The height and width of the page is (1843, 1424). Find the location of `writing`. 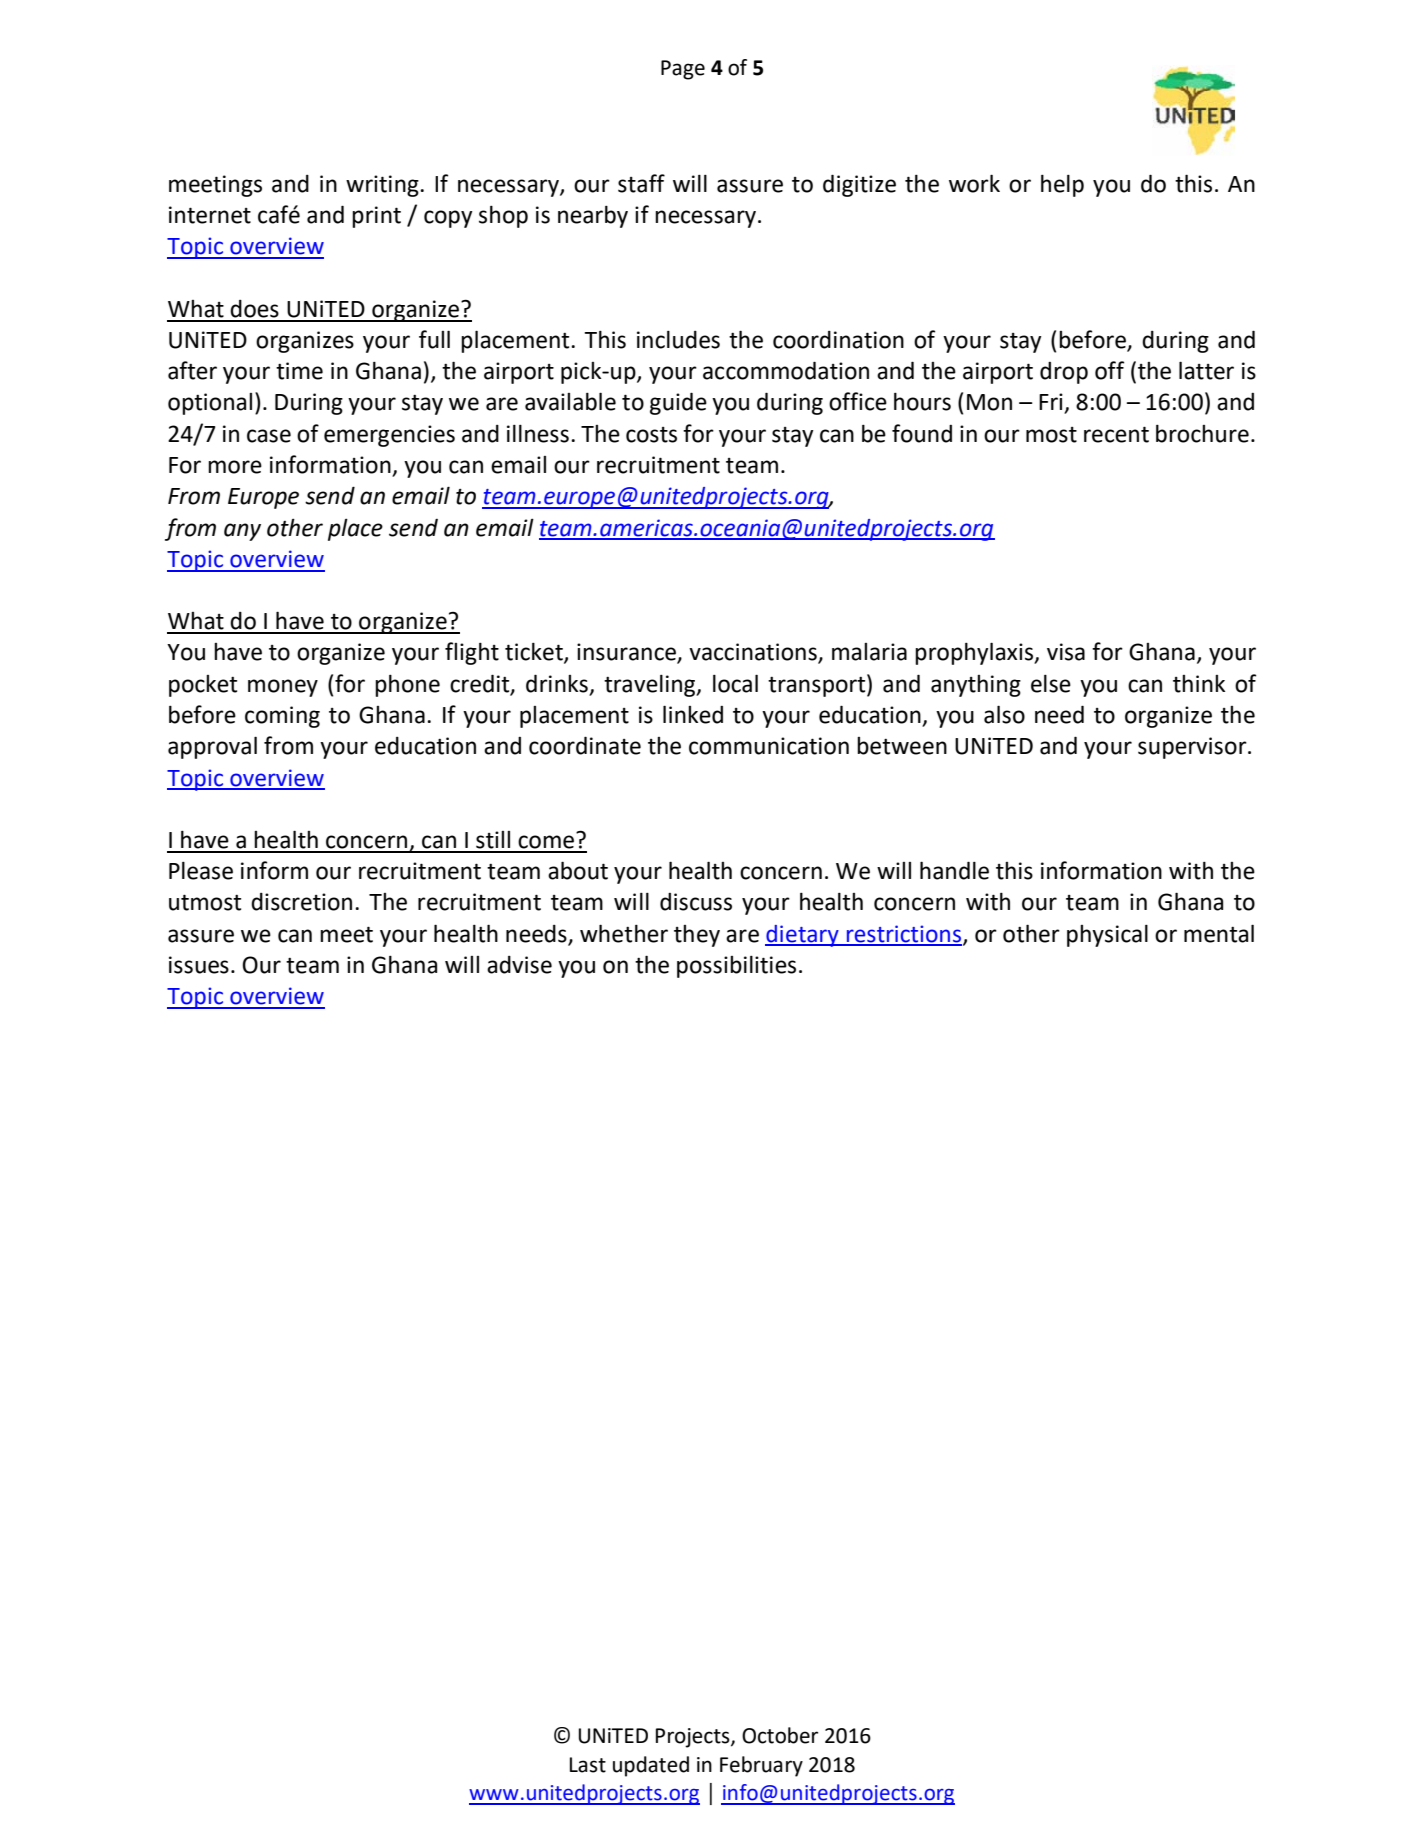

writing is located at coordinates (383, 186).
